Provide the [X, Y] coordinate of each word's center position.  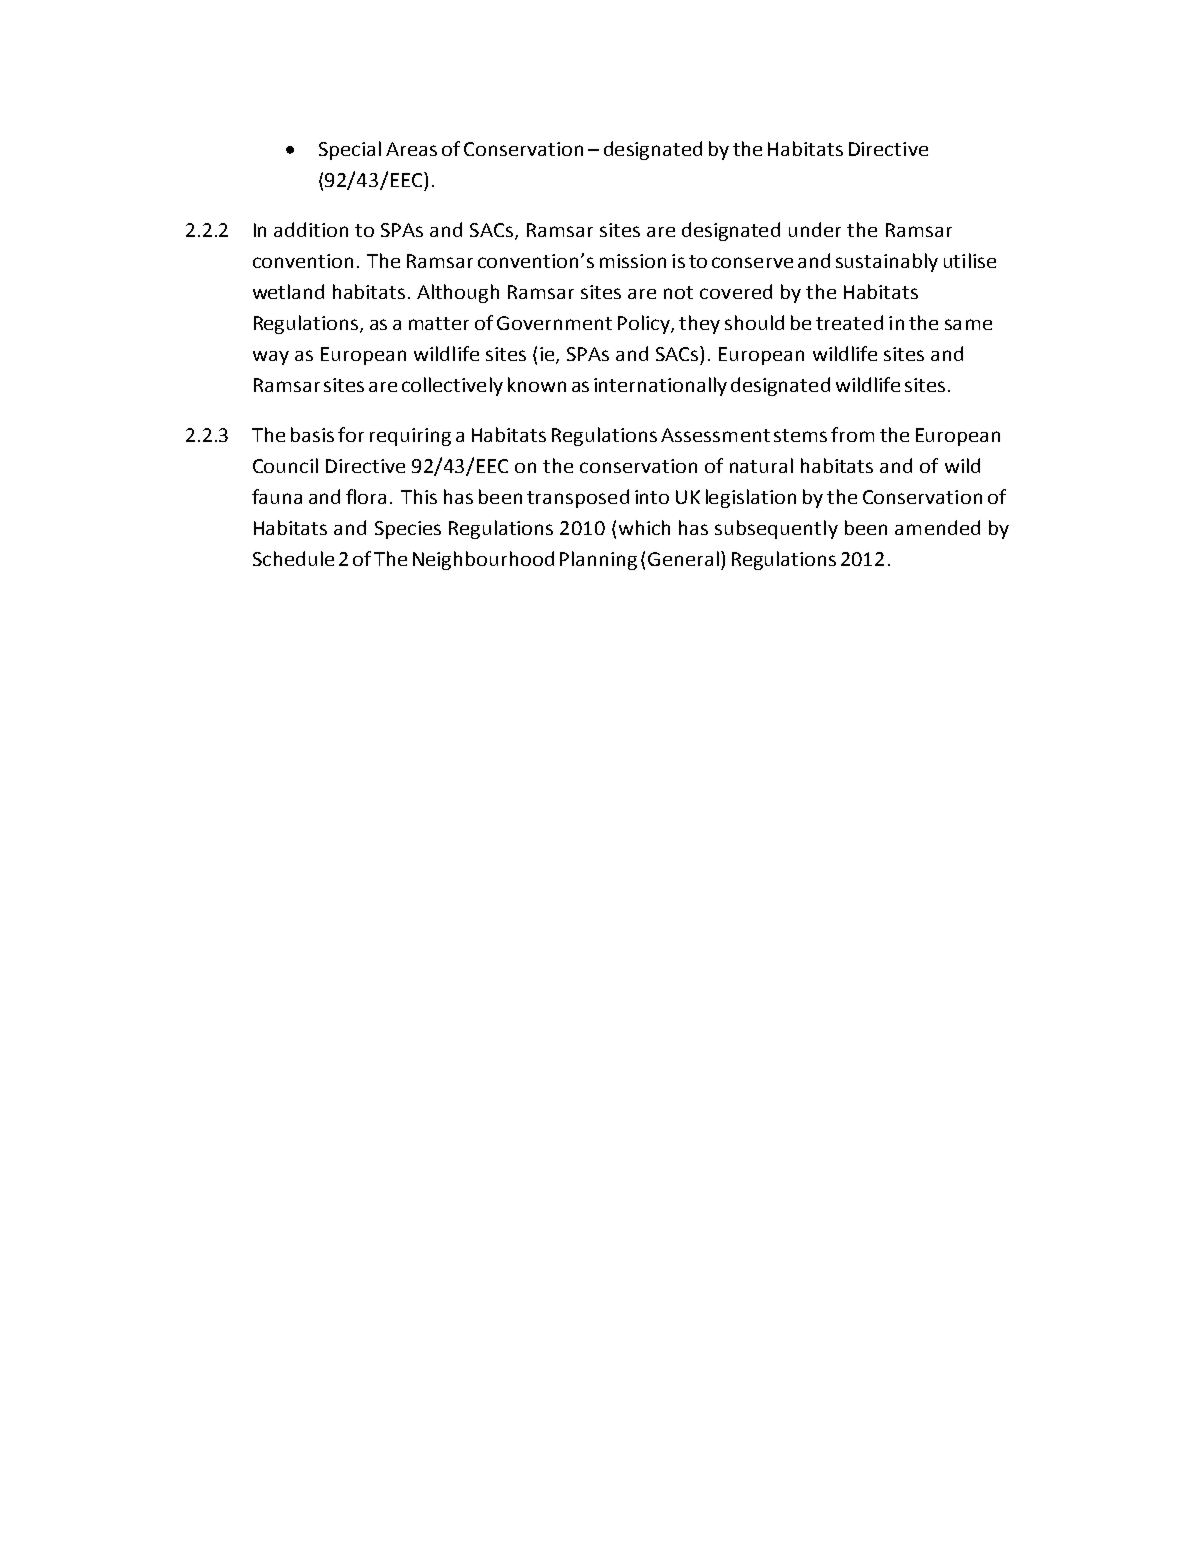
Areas [411, 149]
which [644, 527]
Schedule [293, 558]
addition [311, 229]
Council [285, 465]
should [754, 322]
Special [350, 150]
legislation [751, 498]
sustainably [887, 262]
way [271, 358]
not [678, 292]
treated [849, 322]
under [815, 229]
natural [761, 465]
